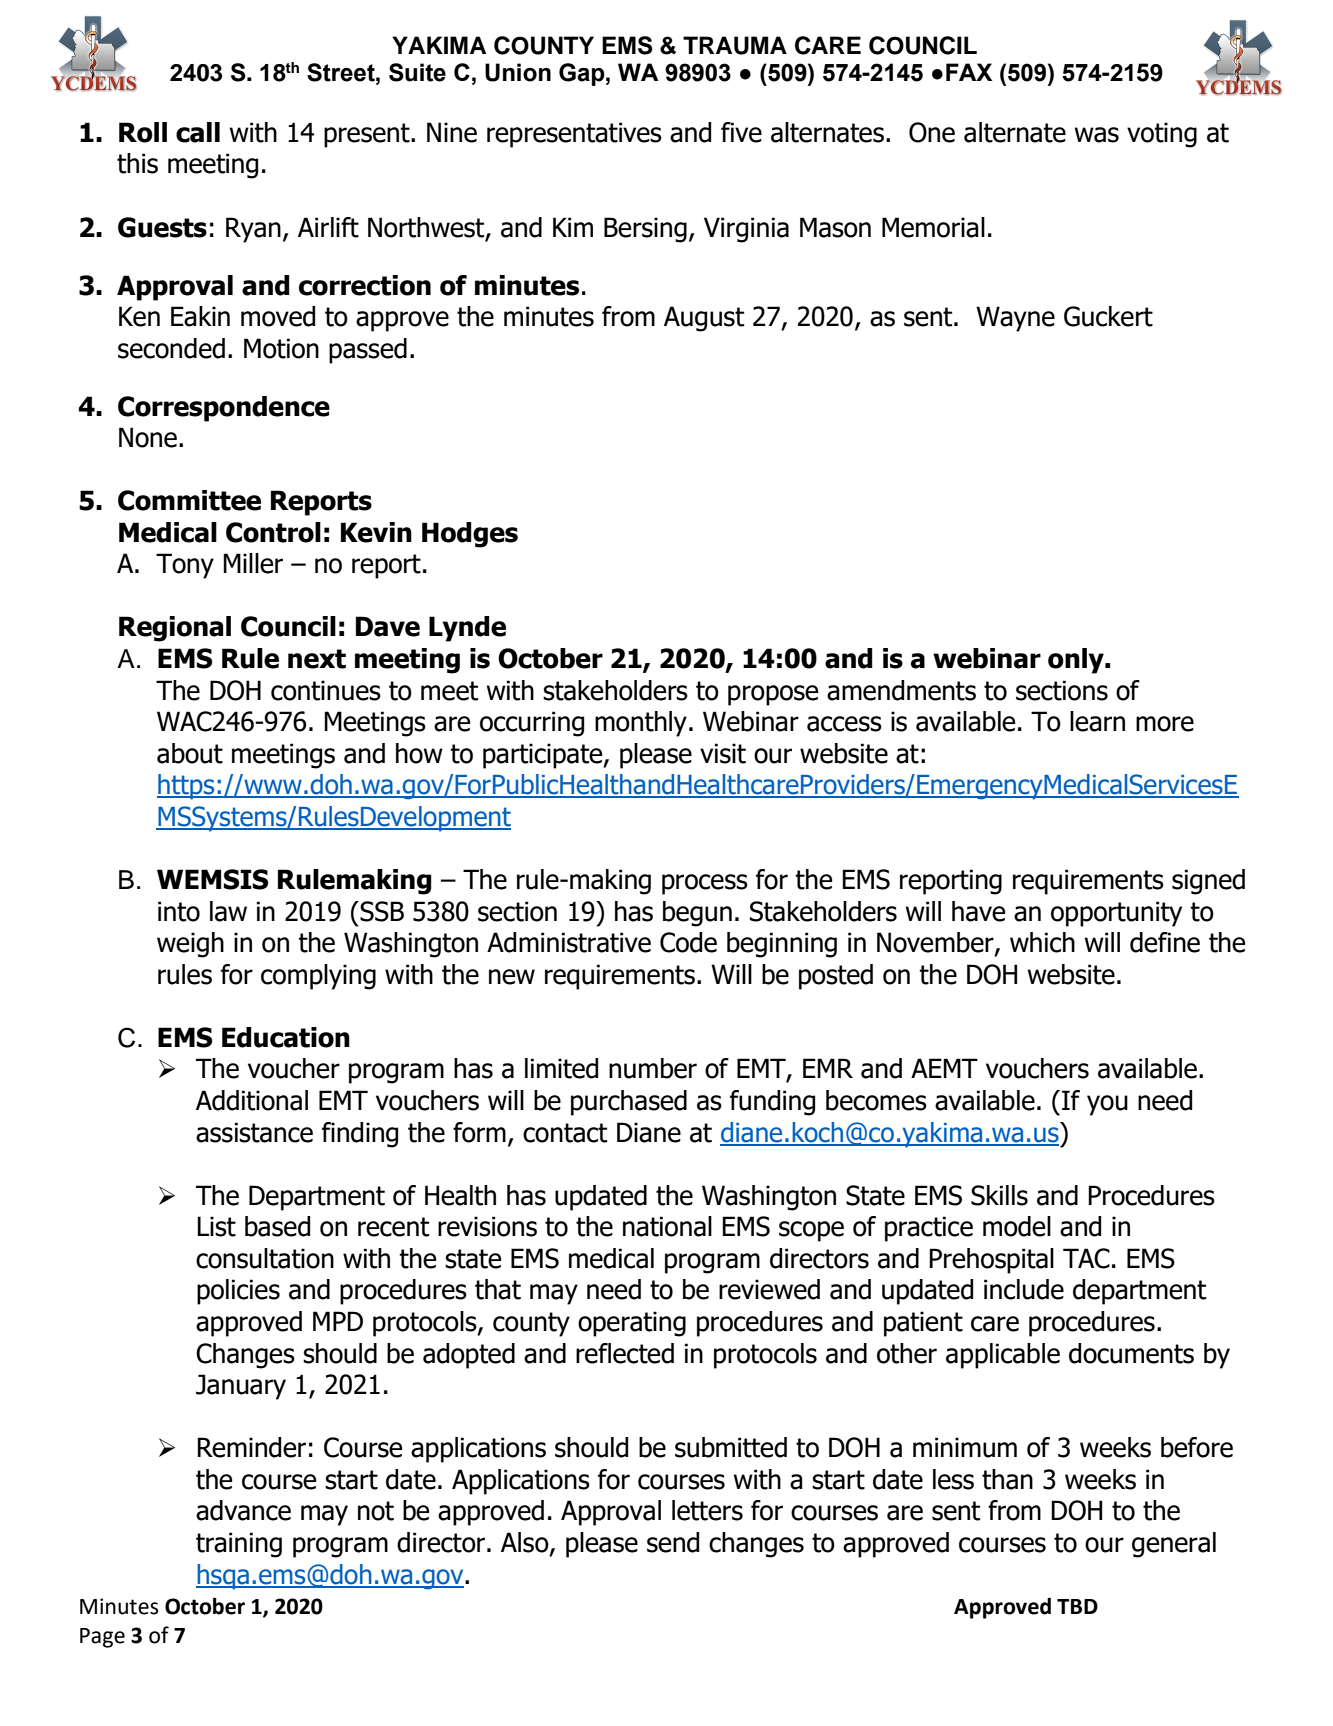 The height and width of the page is (1726, 1333). Describe the element at coordinates (1017, 1226) in the page. I see `model` at that location.
